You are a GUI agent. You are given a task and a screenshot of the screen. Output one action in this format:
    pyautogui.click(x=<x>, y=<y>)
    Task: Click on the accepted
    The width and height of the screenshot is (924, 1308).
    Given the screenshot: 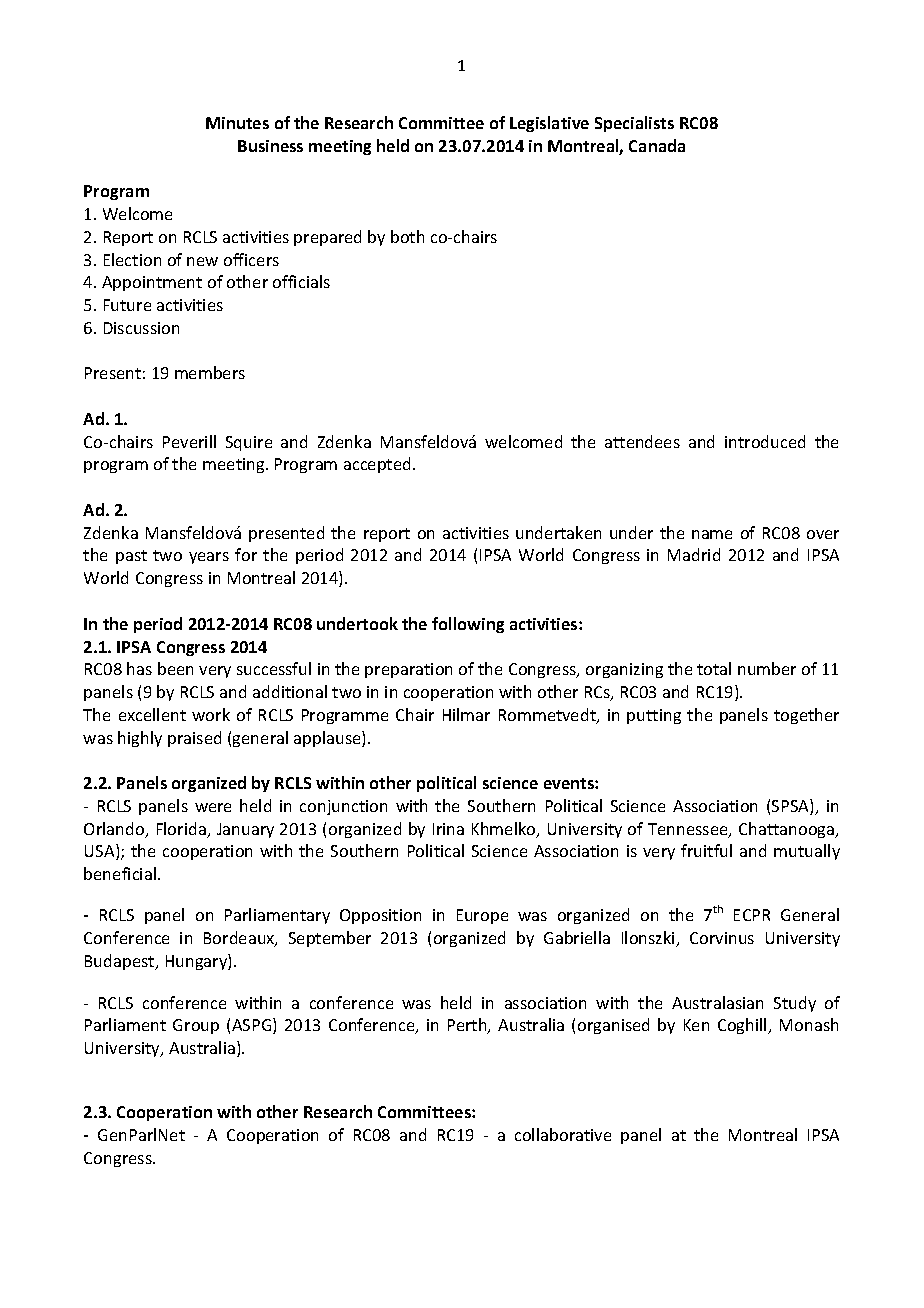 What is the action you would take?
    pyautogui.click(x=377, y=465)
